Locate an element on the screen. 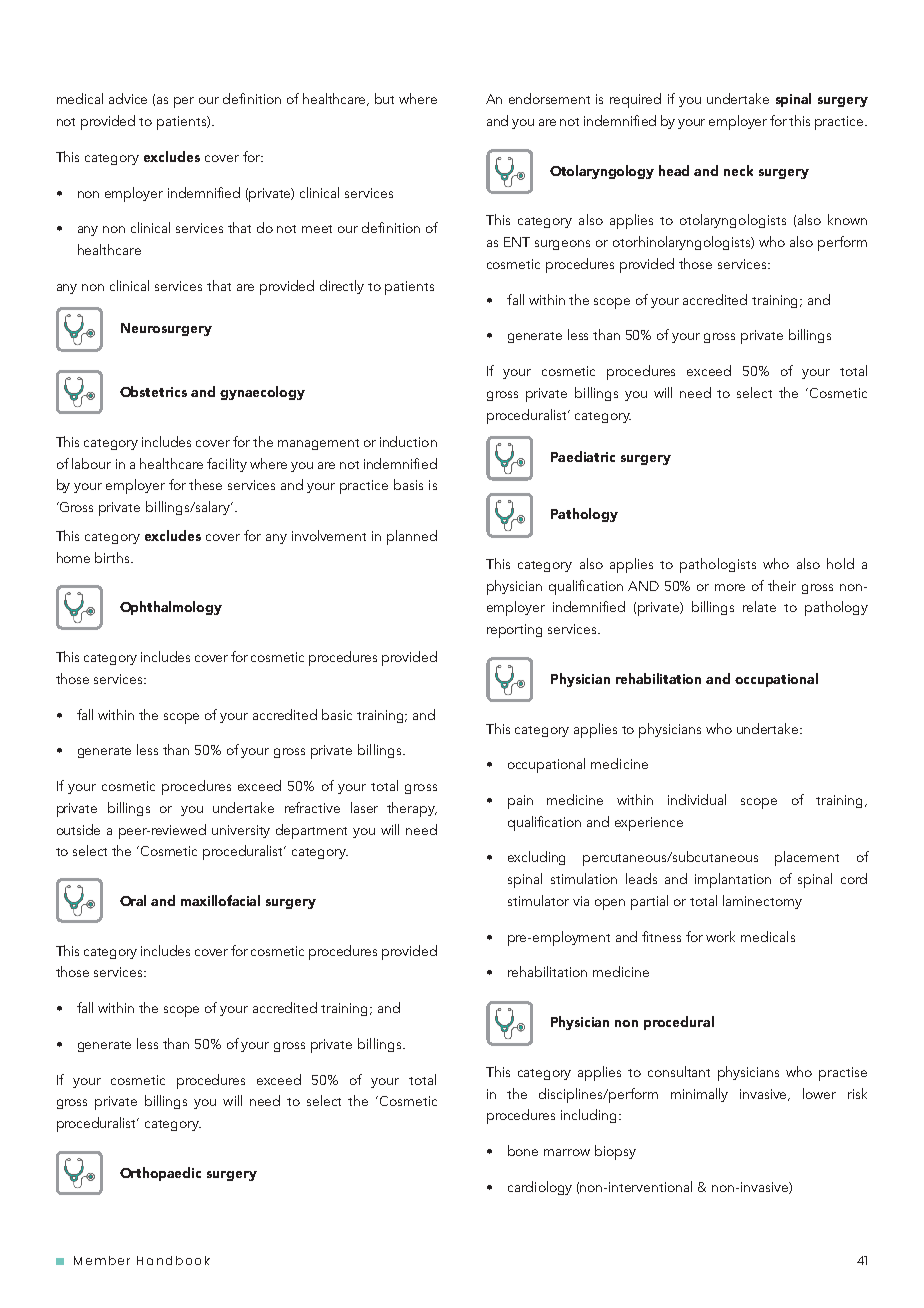 The image size is (924, 1308). neck is located at coordinates (738, 170).
